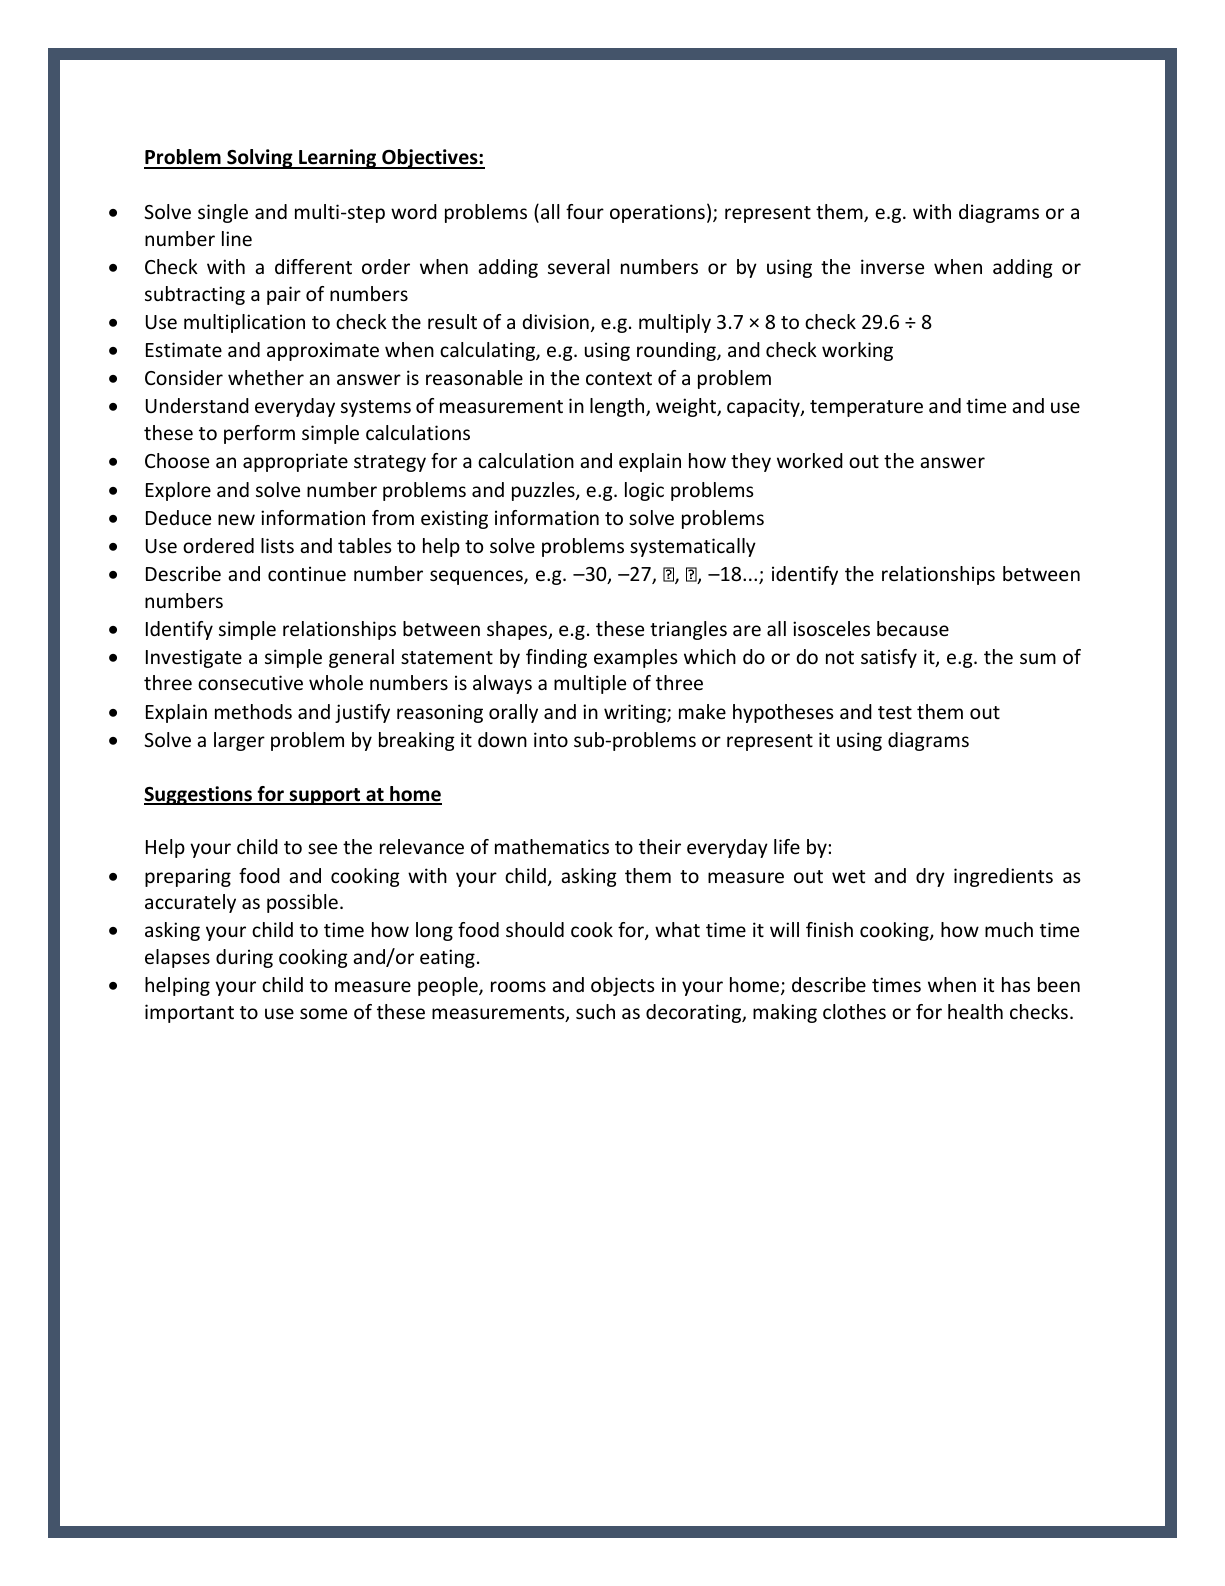 The image size is (1225, 1586). Describe the element at coordinates (585, 211) in the screenshot. I see `four` at that location.
